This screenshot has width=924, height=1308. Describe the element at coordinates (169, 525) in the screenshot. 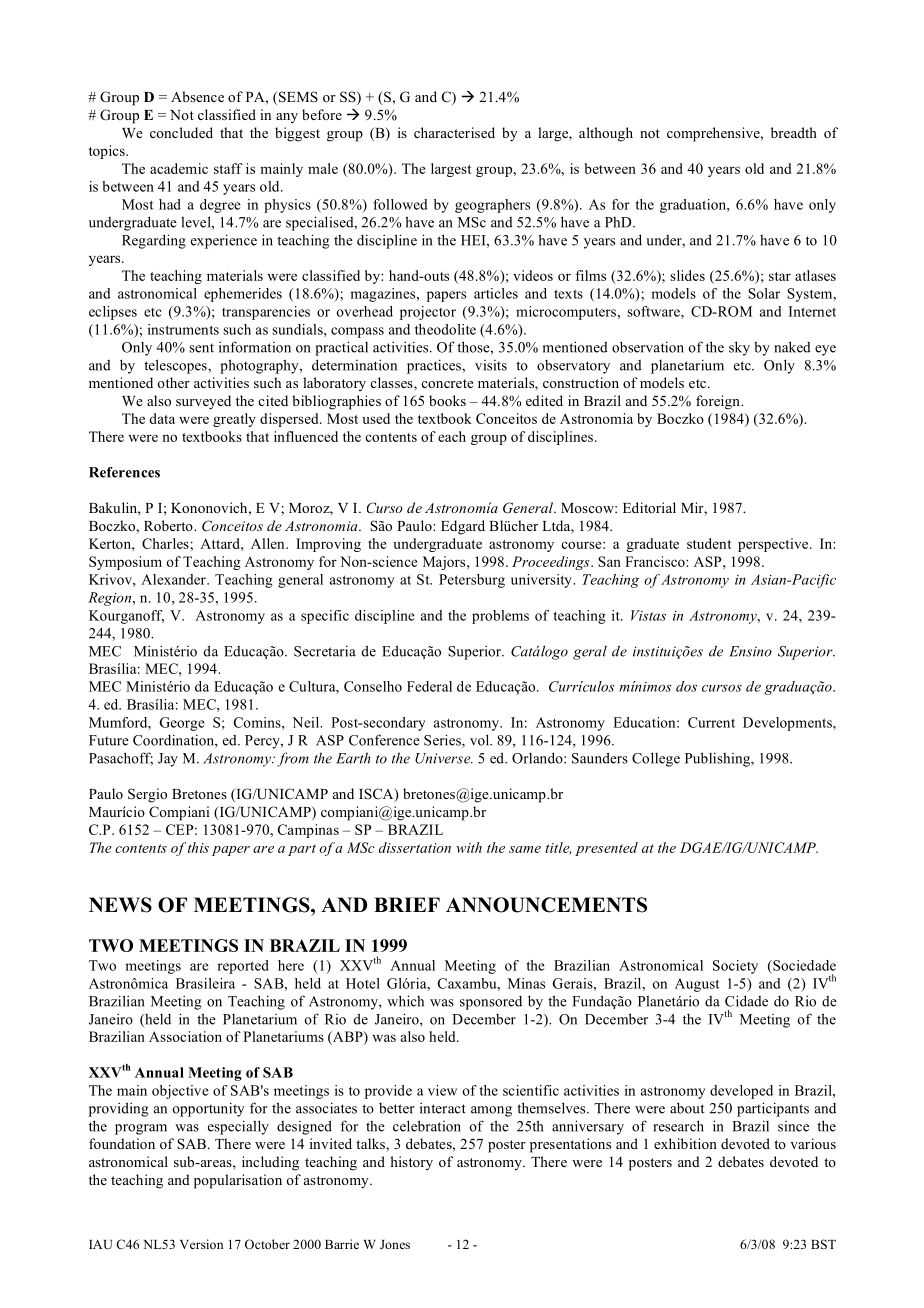

I see `Roberto` at that location.
